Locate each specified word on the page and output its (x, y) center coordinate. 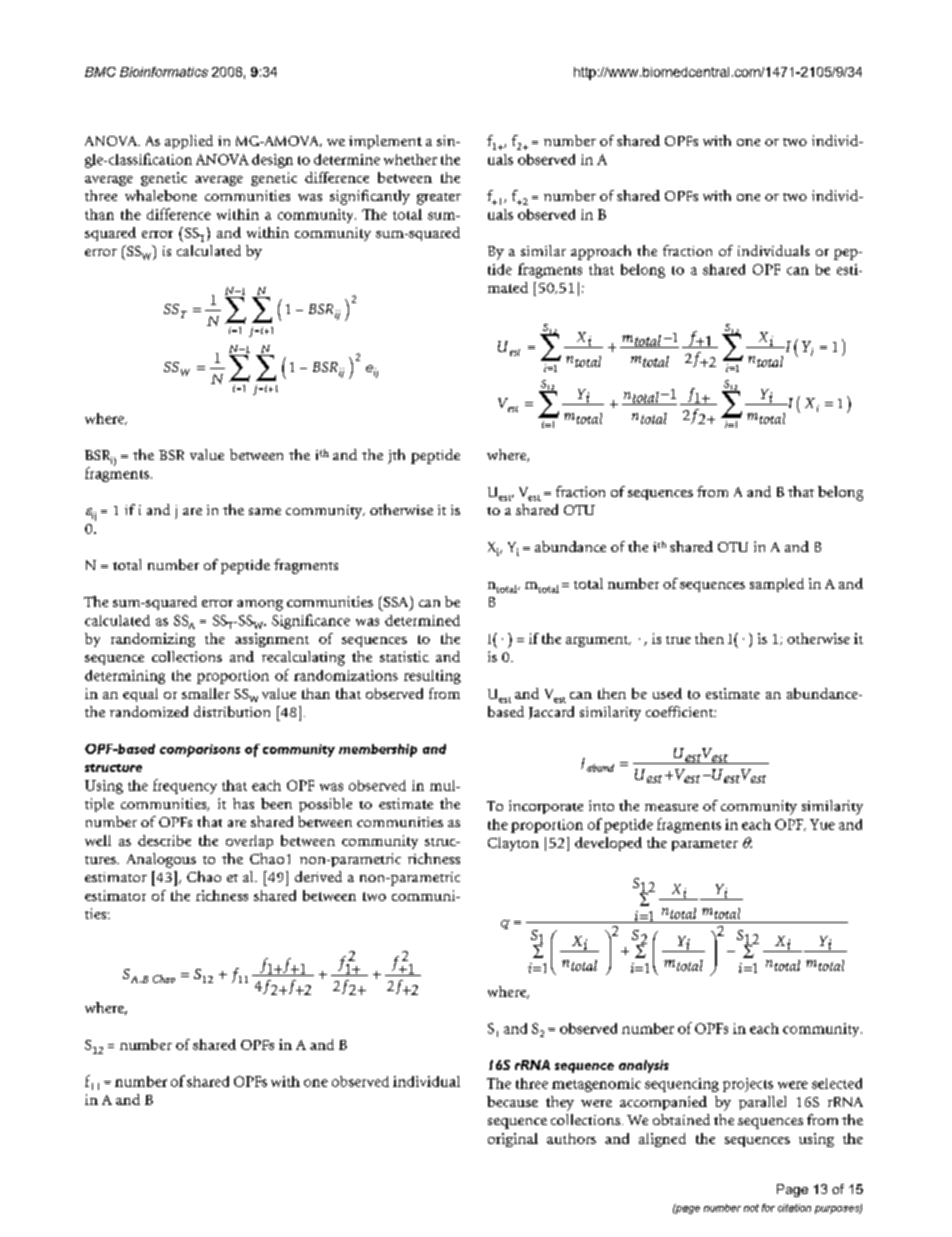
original (513, 1140)
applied (189, 142)
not (751, 1208)
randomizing (153, 640)
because (512, 1101)
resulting (432, 677)
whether (410, 159)
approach (601, 252)
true (678, 640)
